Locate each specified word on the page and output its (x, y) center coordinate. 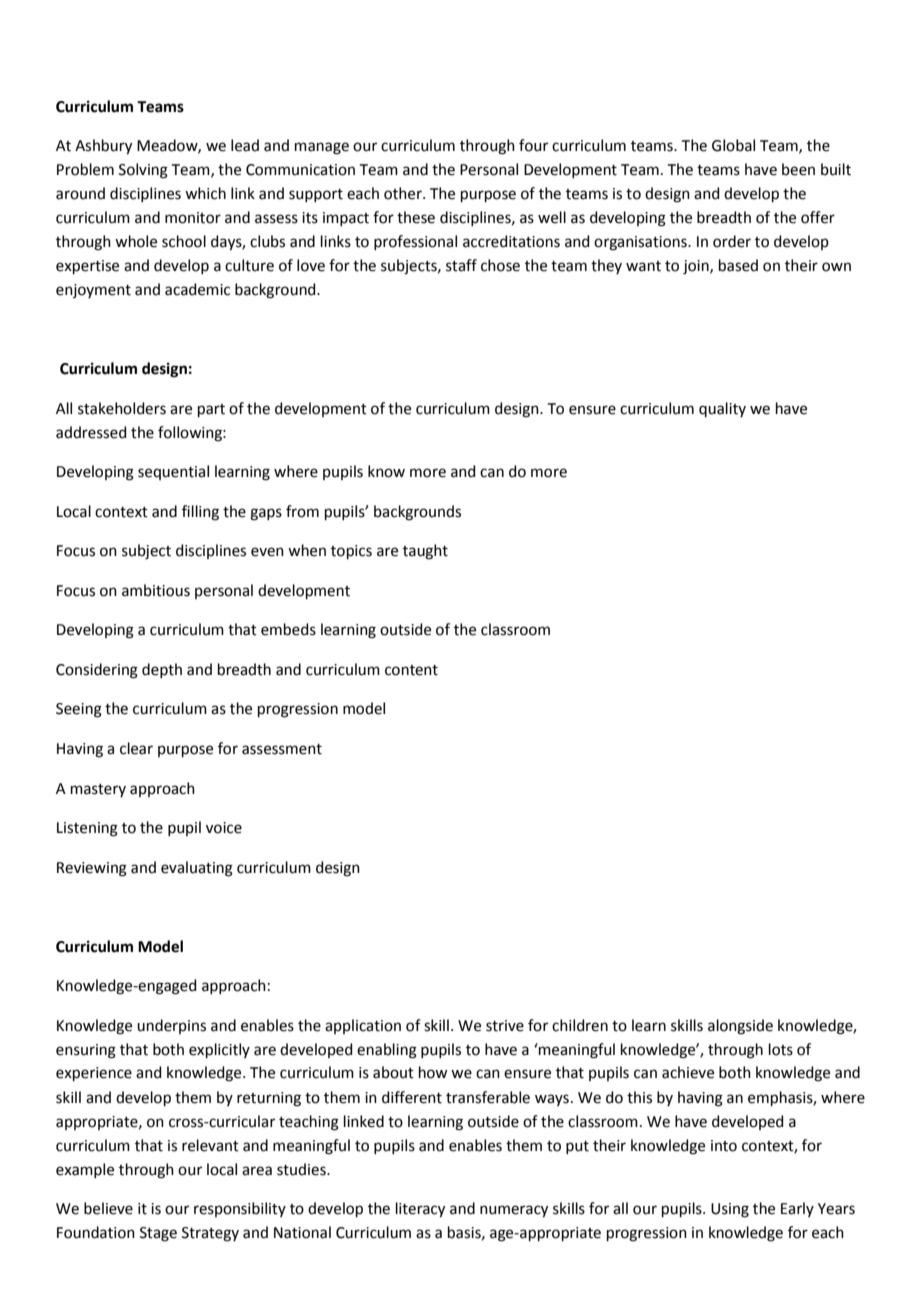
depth (162, 670)
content (411, 670)
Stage (158, 1234)
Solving (143, 171)
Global (733, 145)
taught (425, 552)
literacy (420, 1210)
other (404, 193)
